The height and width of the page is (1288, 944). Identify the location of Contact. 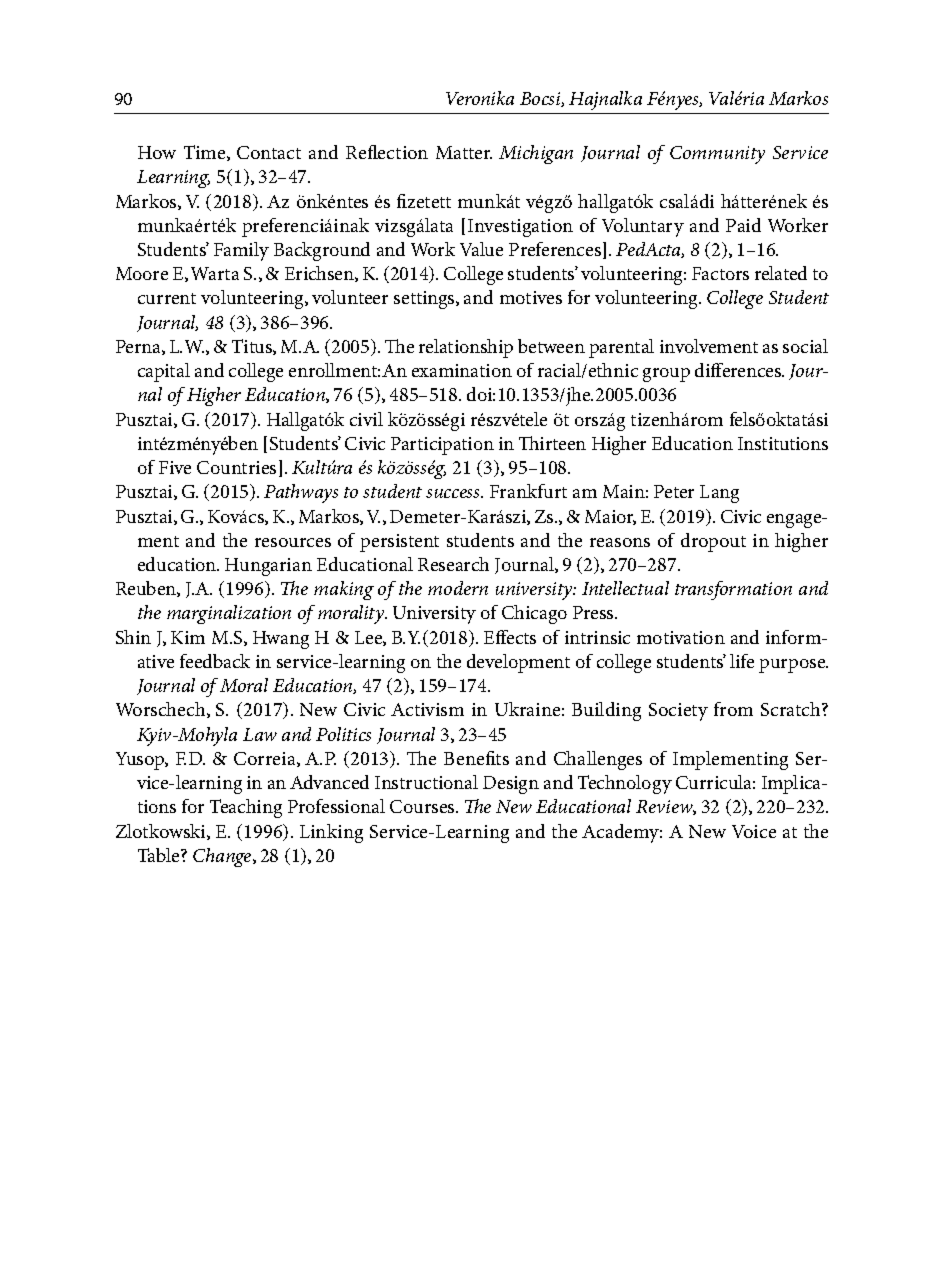
(269, 152).
